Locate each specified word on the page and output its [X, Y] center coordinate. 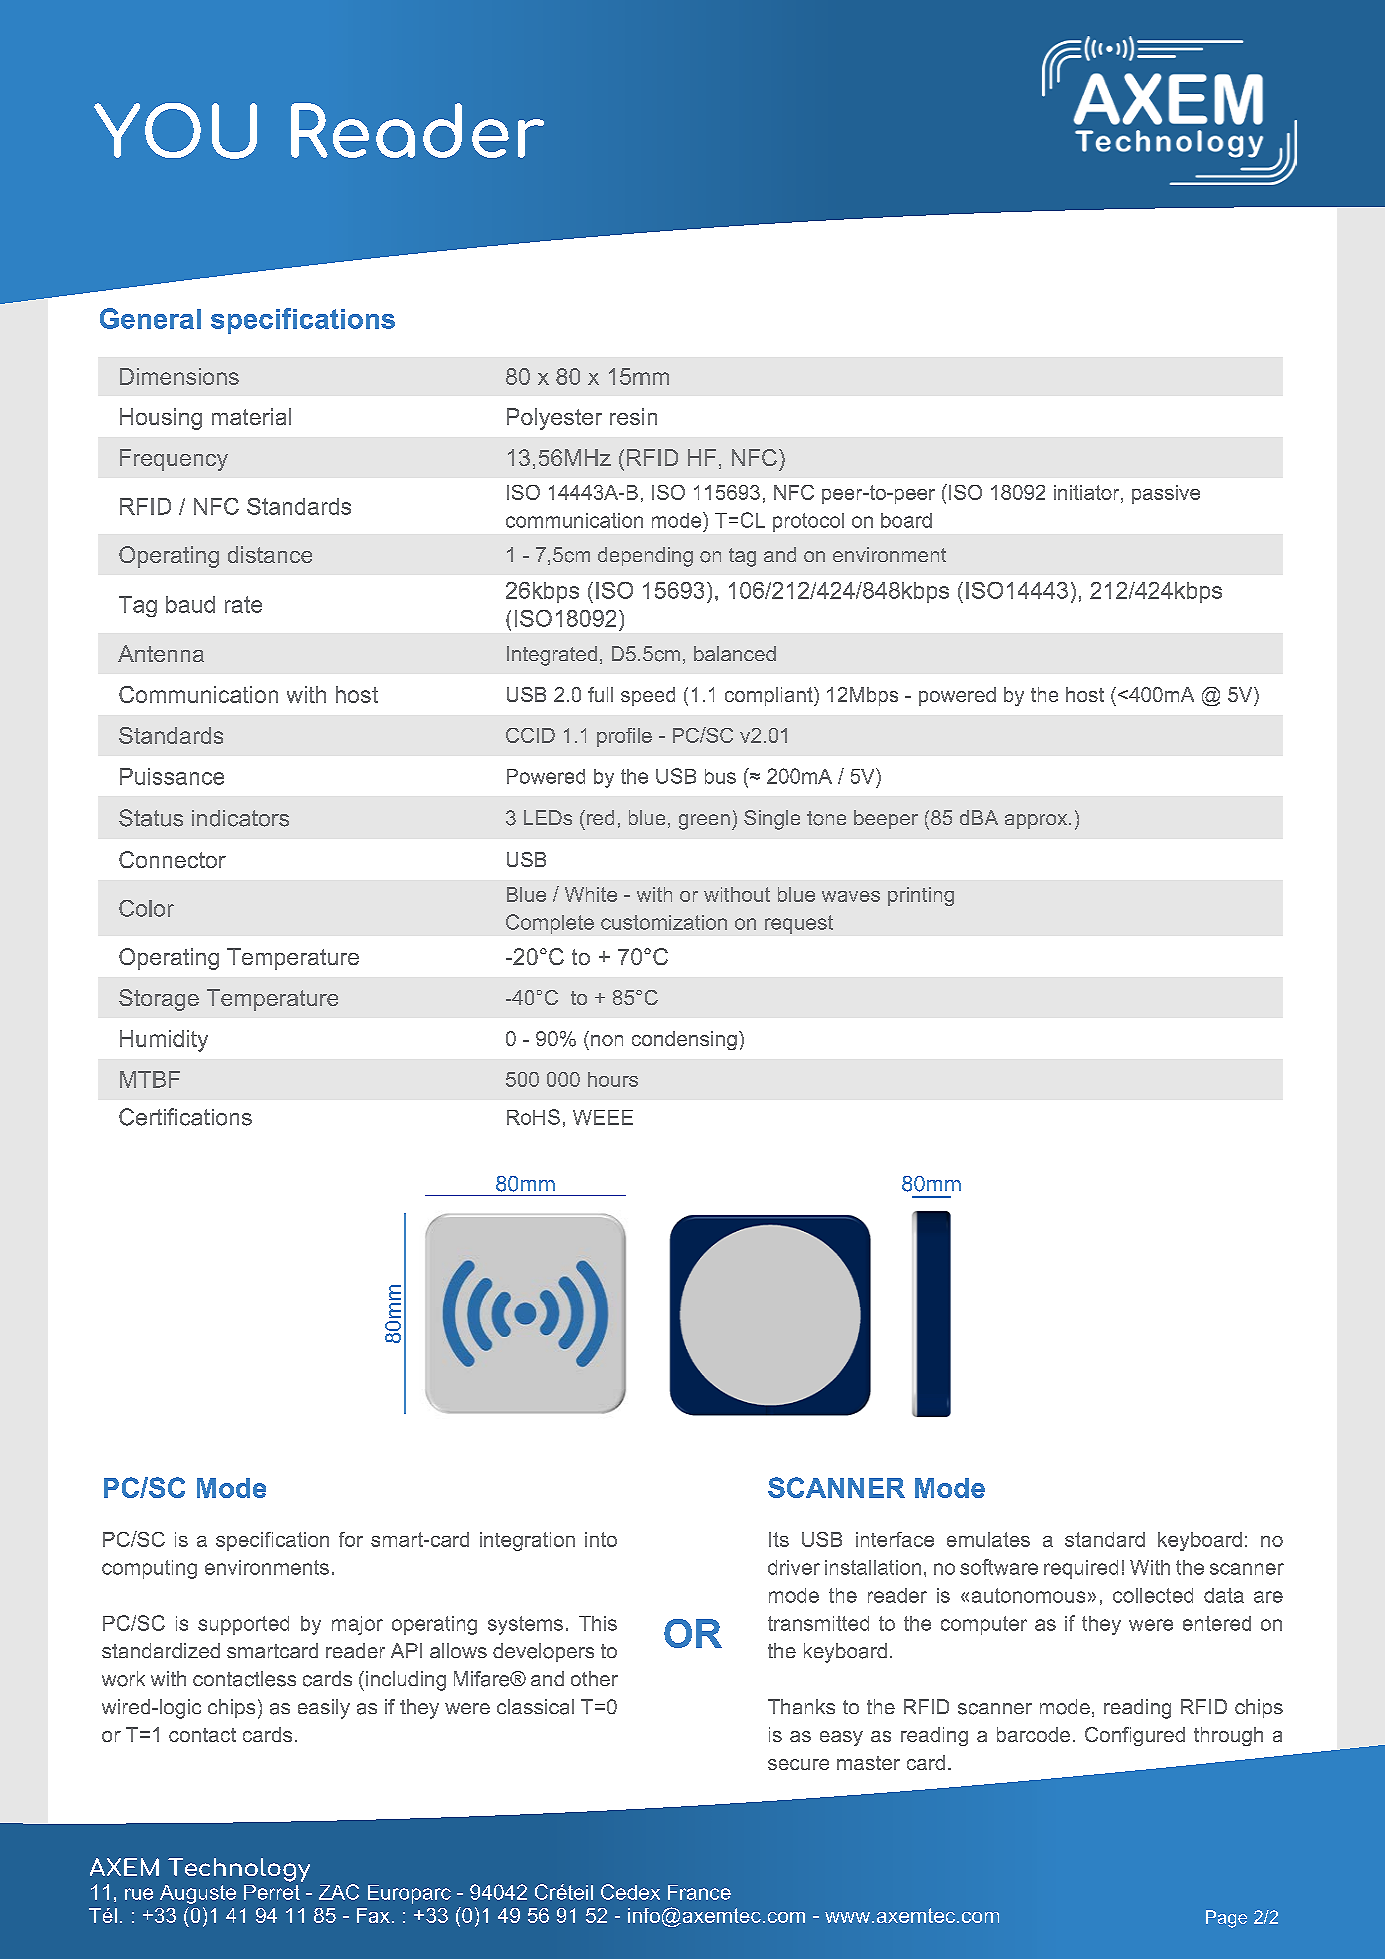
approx [1037, 821]
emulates [988, 1539]
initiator [1088, 492]
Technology [239, 1870]
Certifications [185, 1117]
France [699, 1892]
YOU [175, 131]
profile [624, 737]
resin [633, 416]
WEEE [603, 1117]
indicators [240, 818]
